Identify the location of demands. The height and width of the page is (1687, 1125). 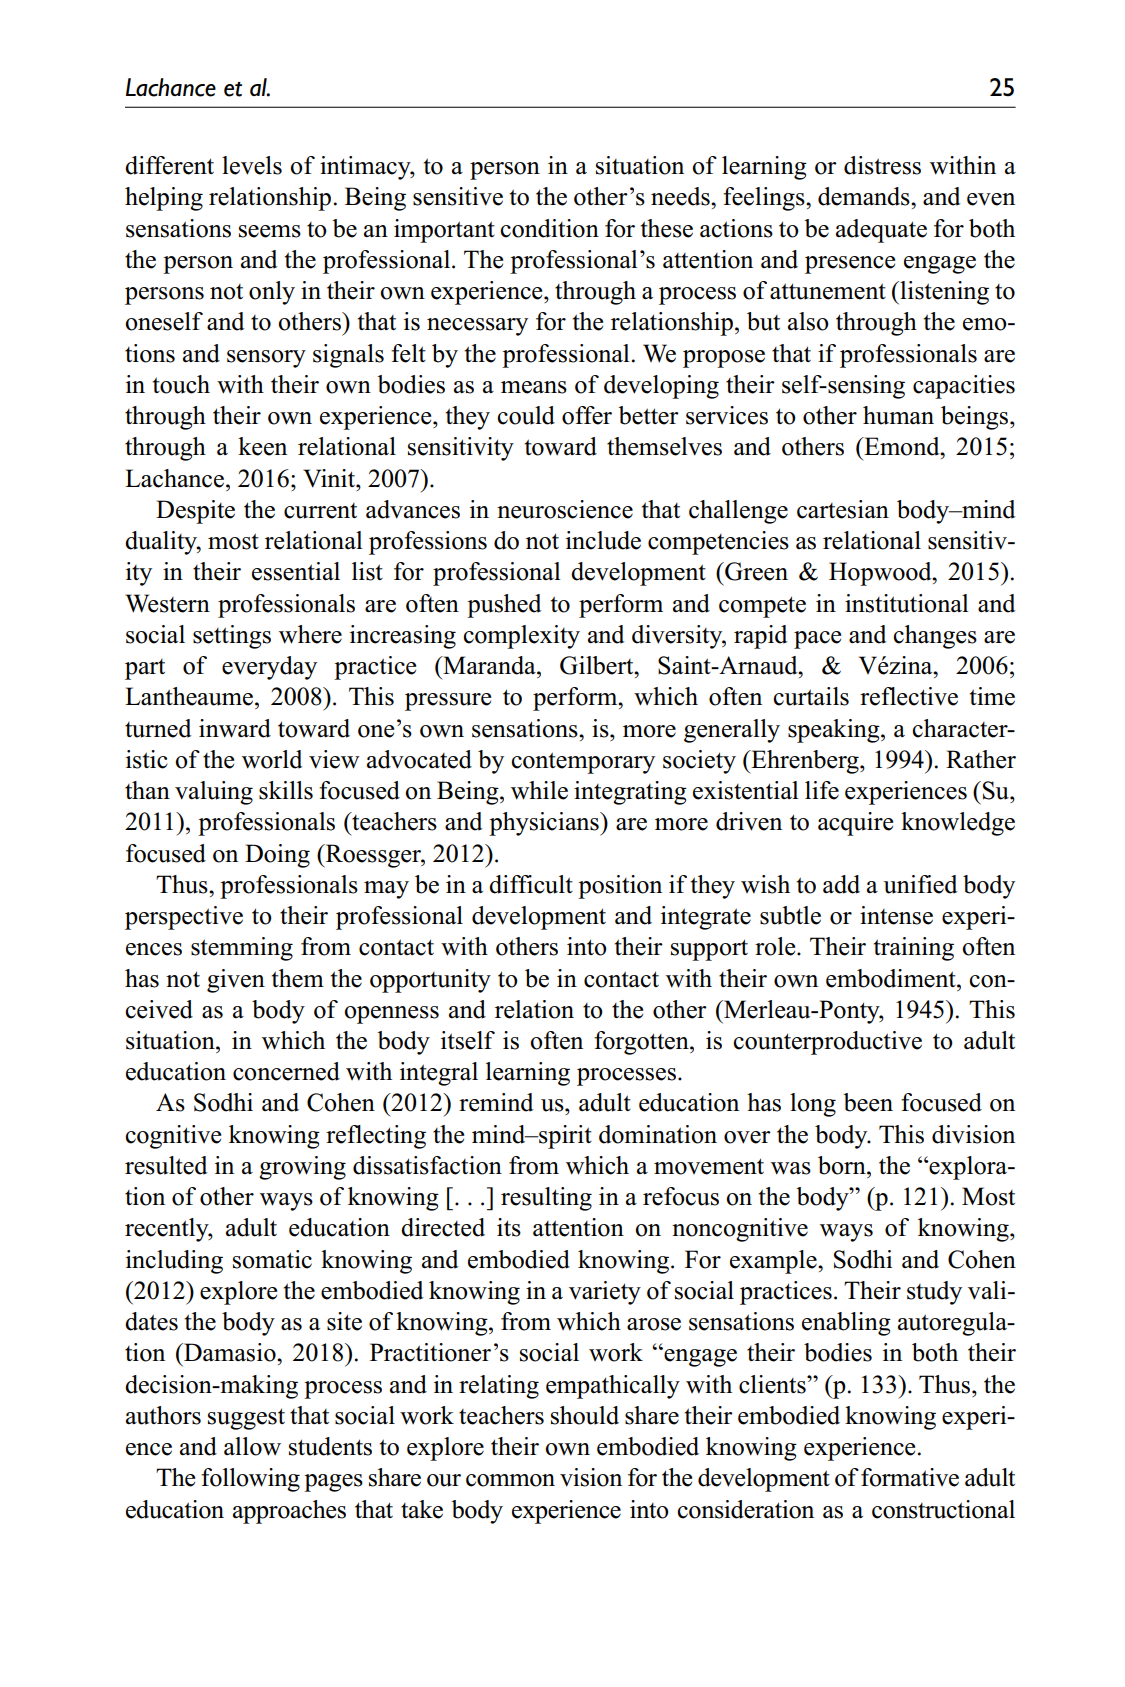
(865, 196).
